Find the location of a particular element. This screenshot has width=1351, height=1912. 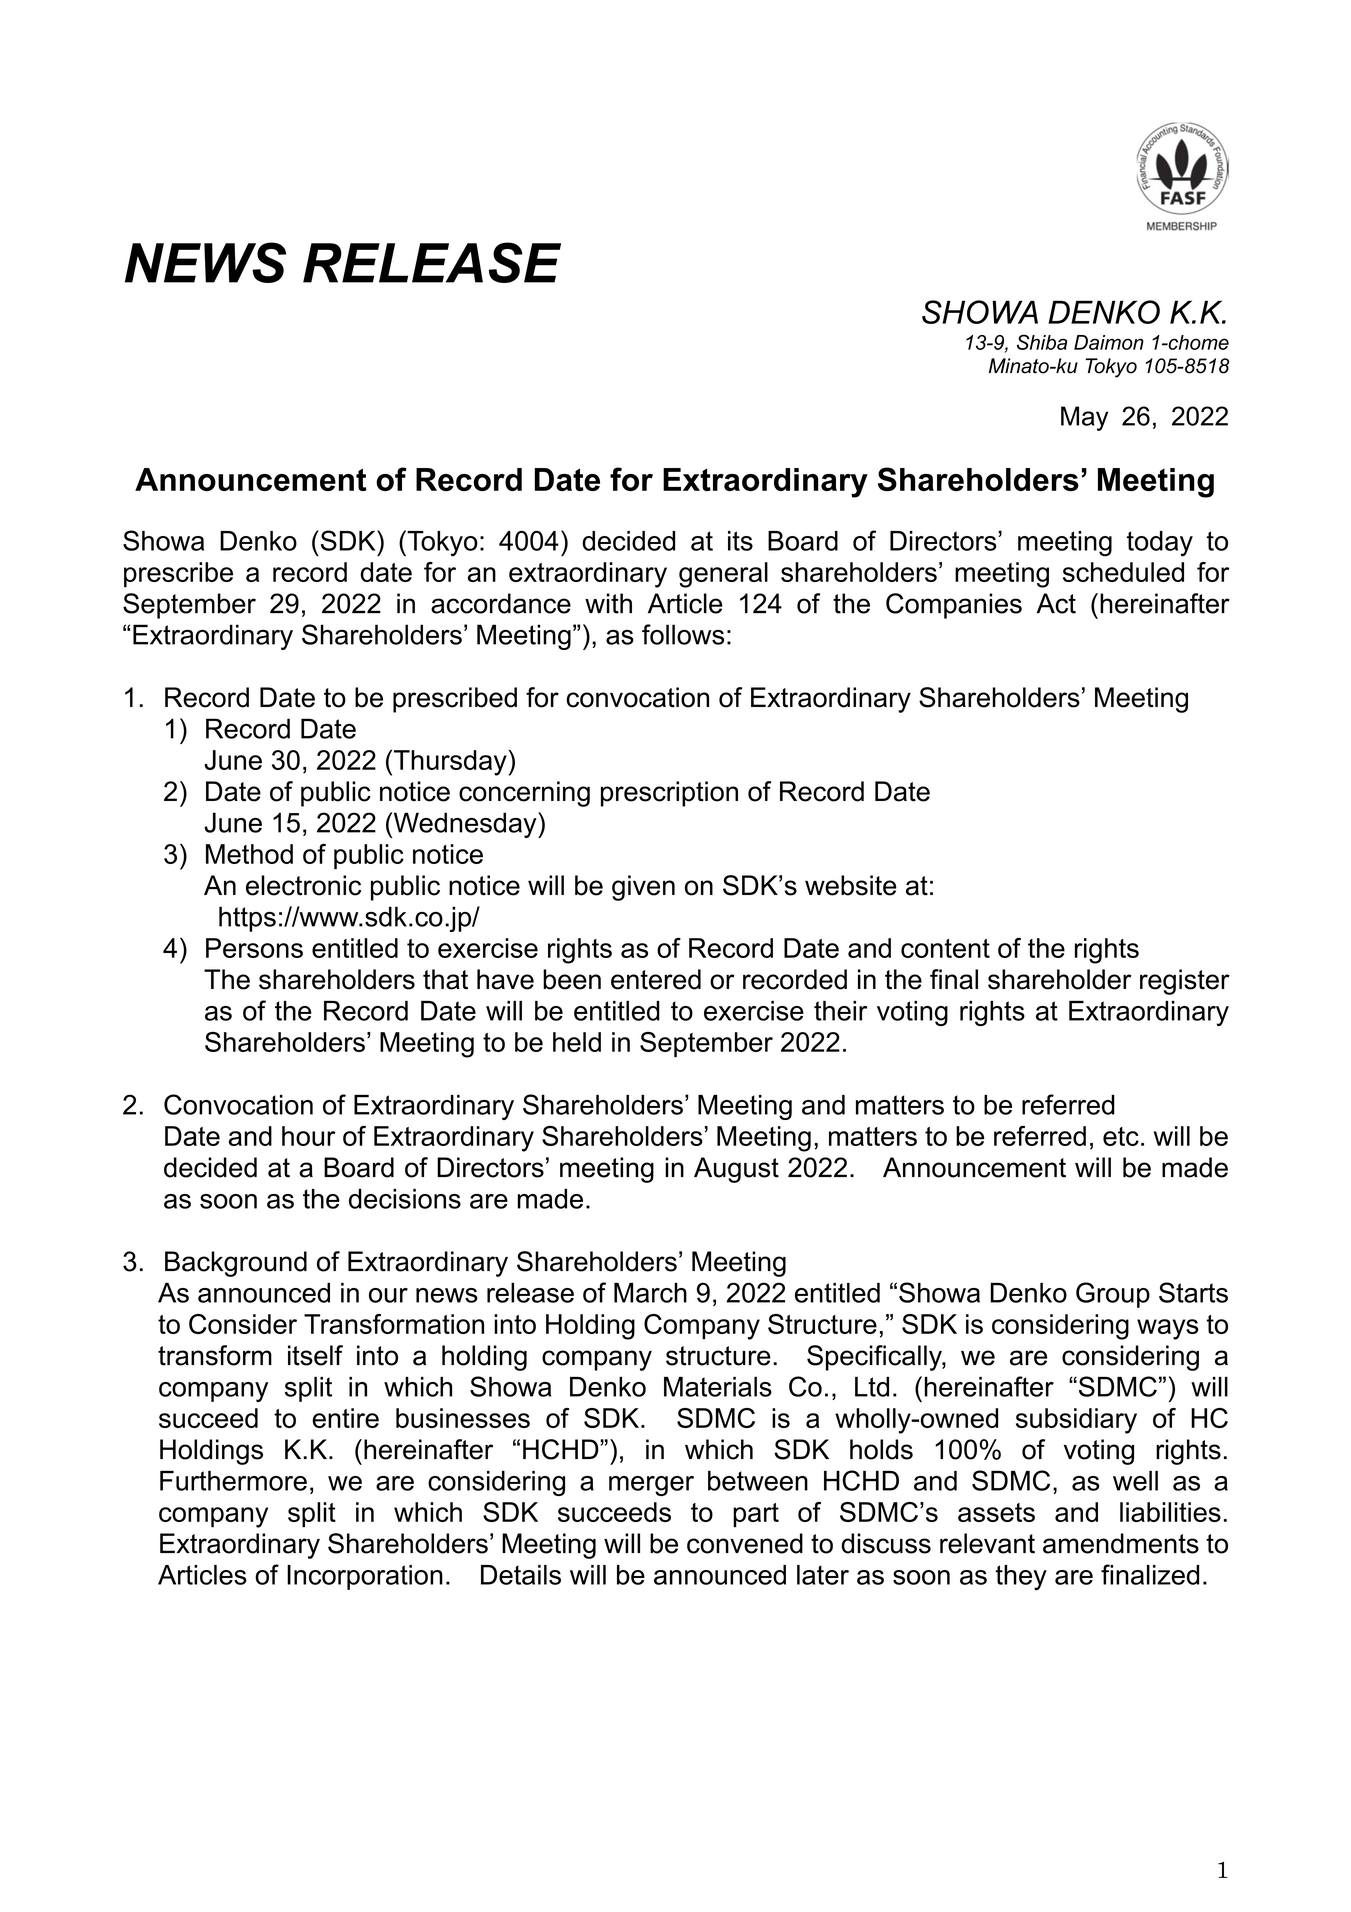

prescription is located at coordinates (669, 794).
